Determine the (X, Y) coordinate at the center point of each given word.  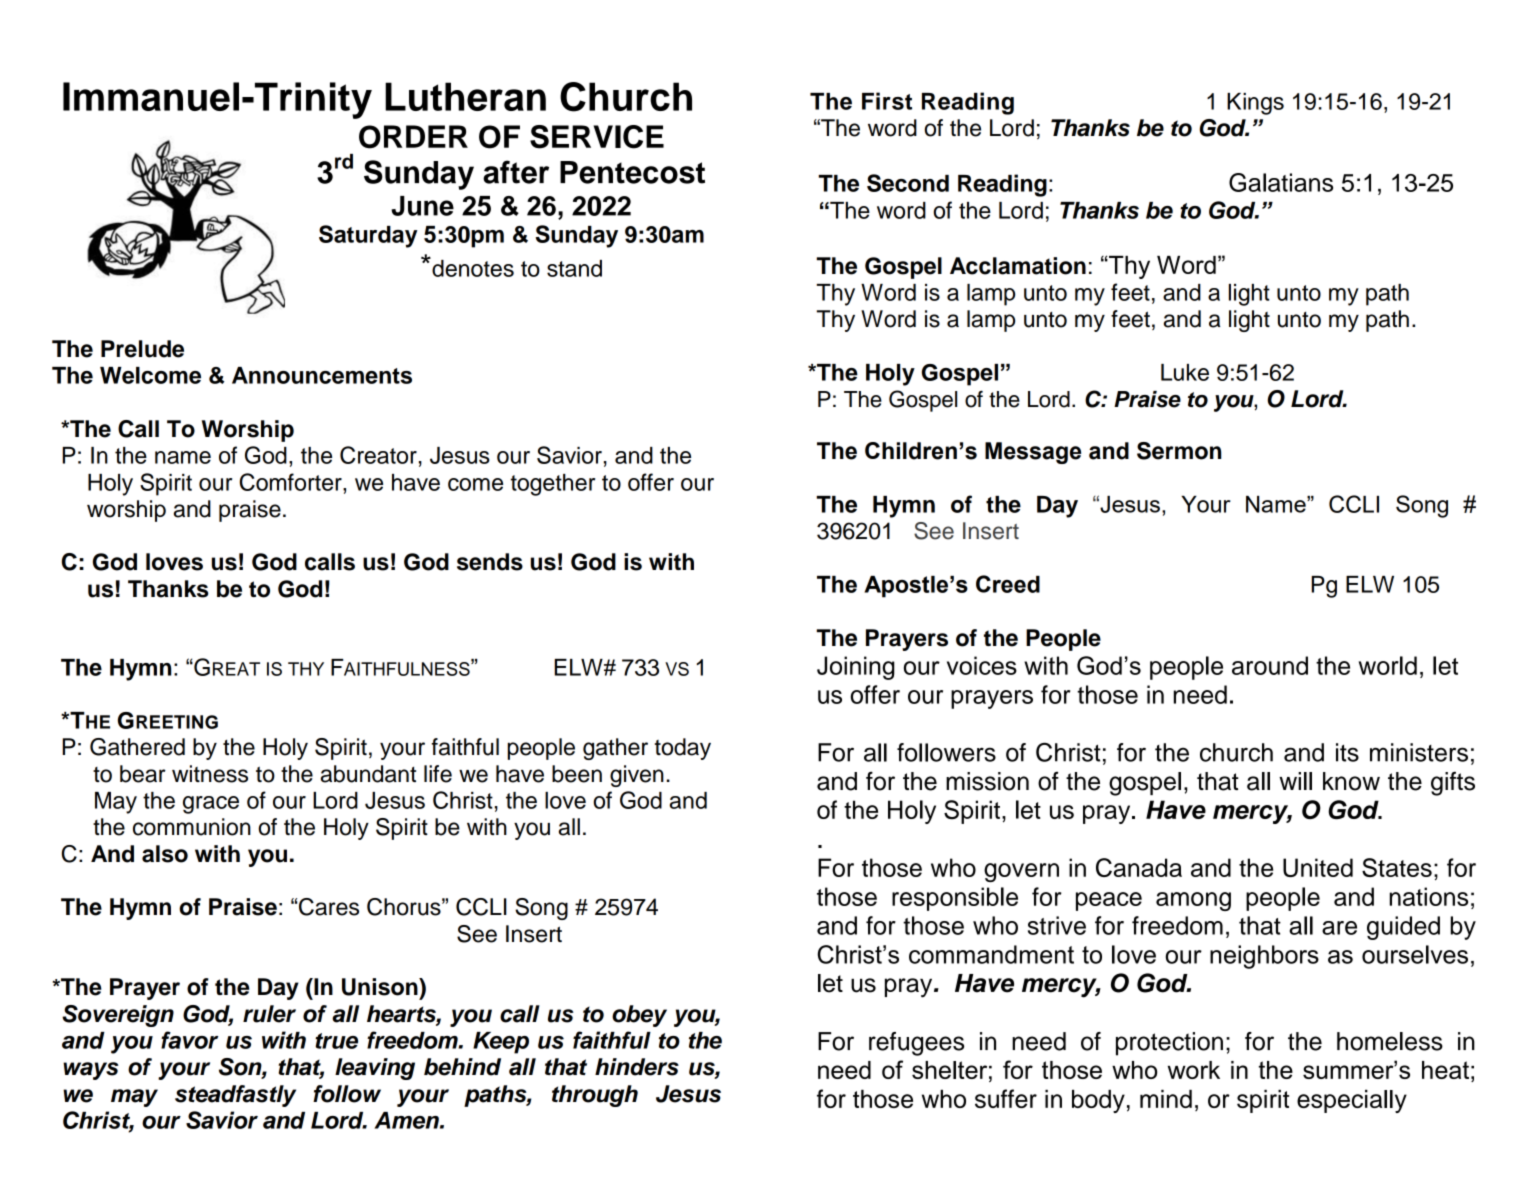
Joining (856, 668)
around (1270, 665)
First (887, 101)
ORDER (413, 137)
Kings (1255, 104)
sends (490, 562)
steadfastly (235, 1096)
